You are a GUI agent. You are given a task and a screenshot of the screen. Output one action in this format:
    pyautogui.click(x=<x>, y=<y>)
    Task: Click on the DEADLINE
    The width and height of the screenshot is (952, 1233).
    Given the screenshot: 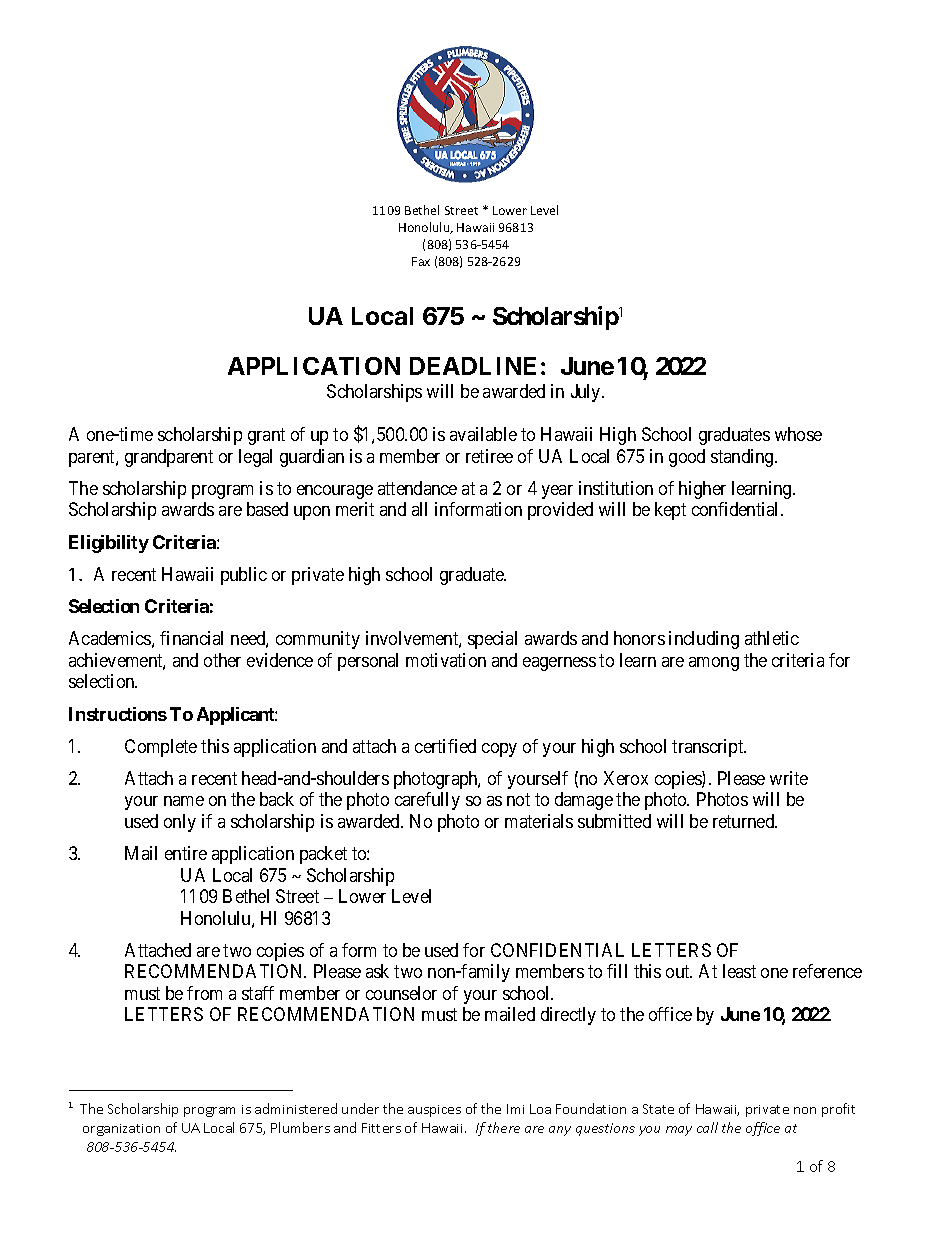 What is the action you would take?
    pyautogui.click(x=473, y=366)
